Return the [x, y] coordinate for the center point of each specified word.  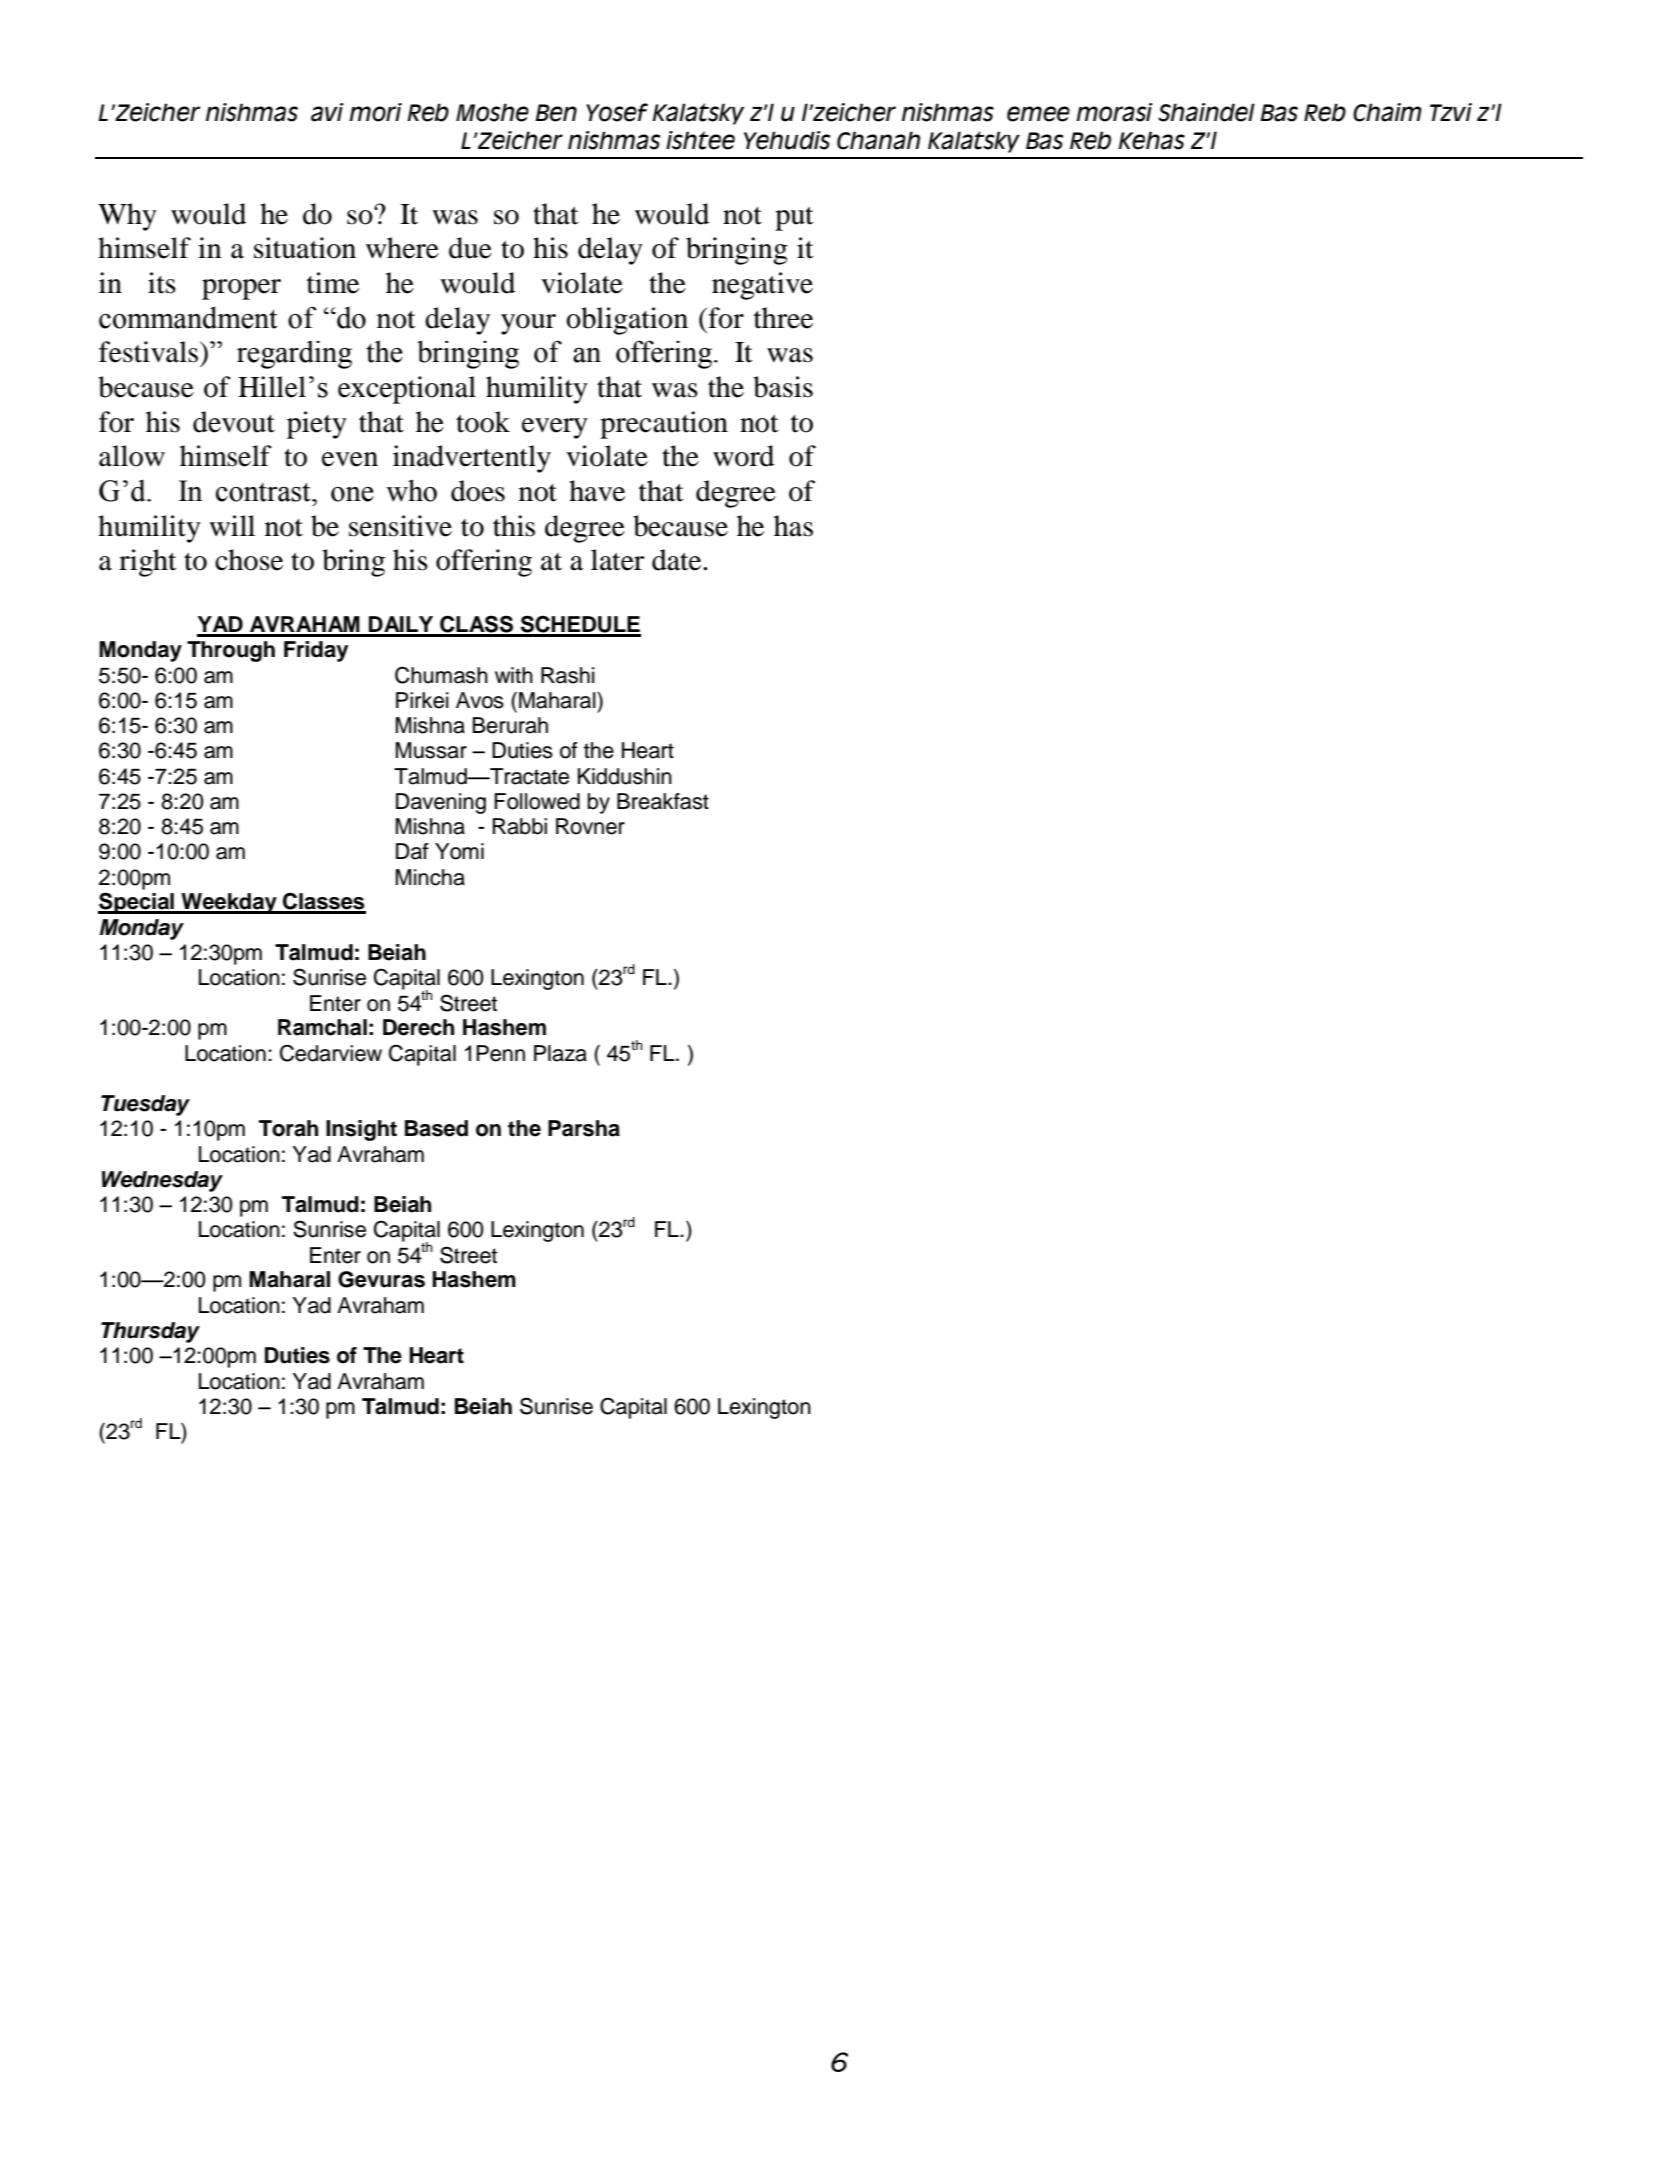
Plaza [560, 1053]
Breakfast [663, 801]
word [743, 456]
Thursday [150, 1332]
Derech [418, 1027]
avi [327, 112]
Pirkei [422, 700]
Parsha [584, 1128]
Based [436, 1128]
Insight [361, 1130]
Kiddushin [625, 776]
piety [317, 425]
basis [783, 387]
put [794, 219]
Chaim [1387, 112]
